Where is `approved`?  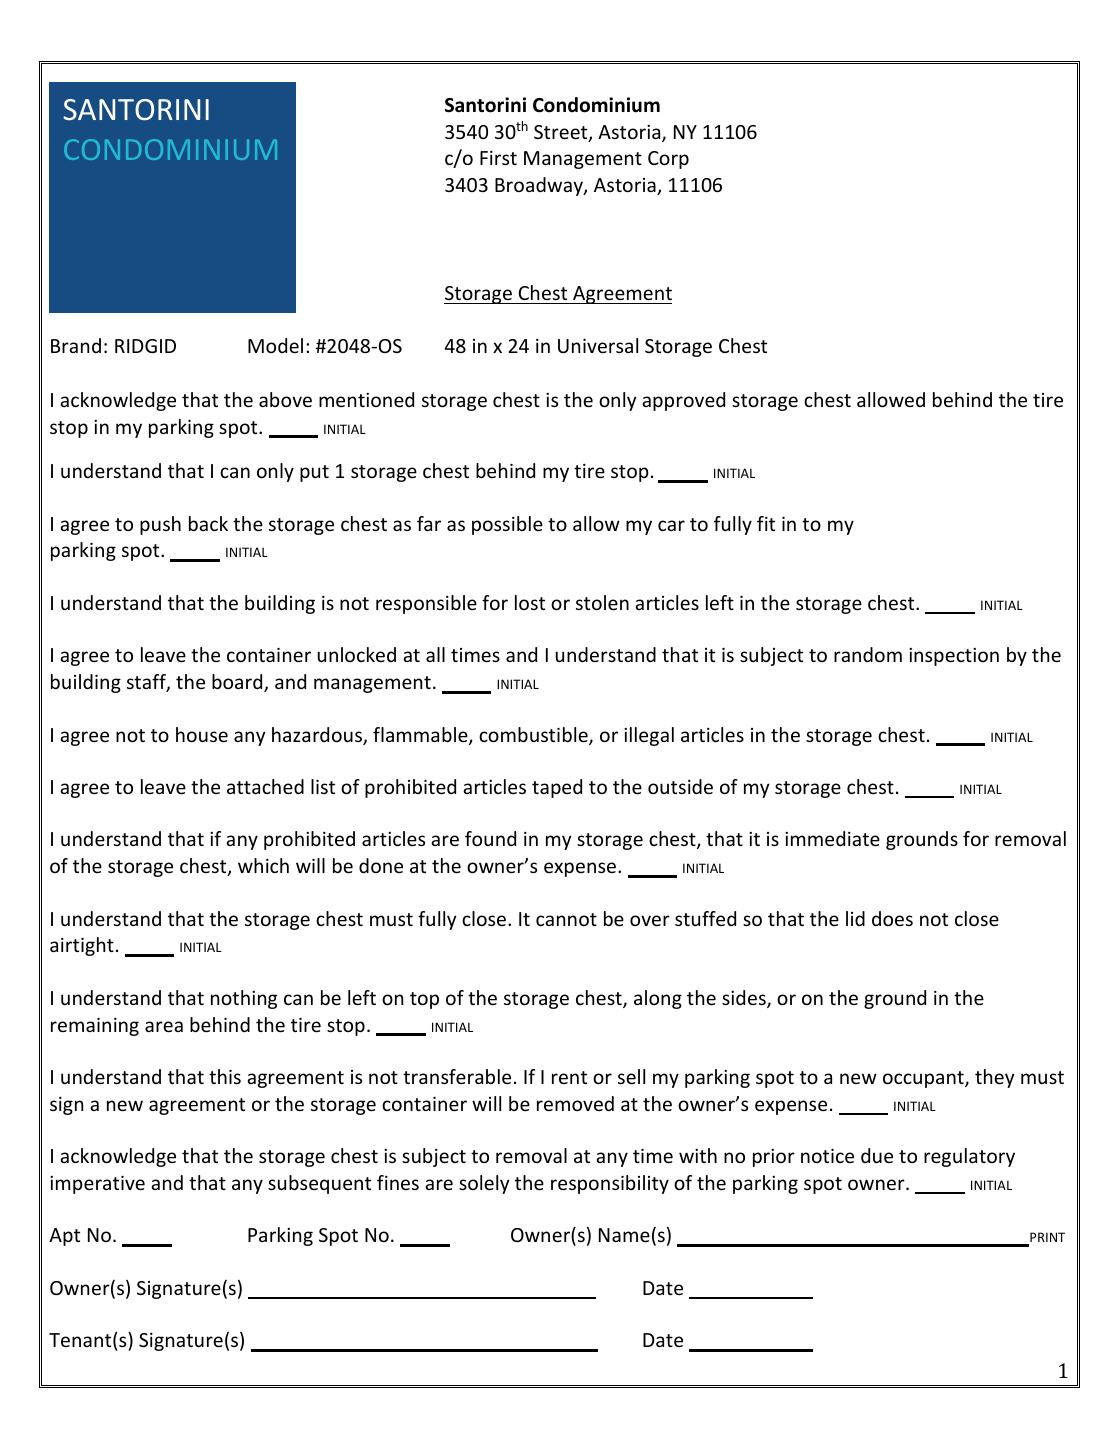
approved is located at coordinates (683, 401).
